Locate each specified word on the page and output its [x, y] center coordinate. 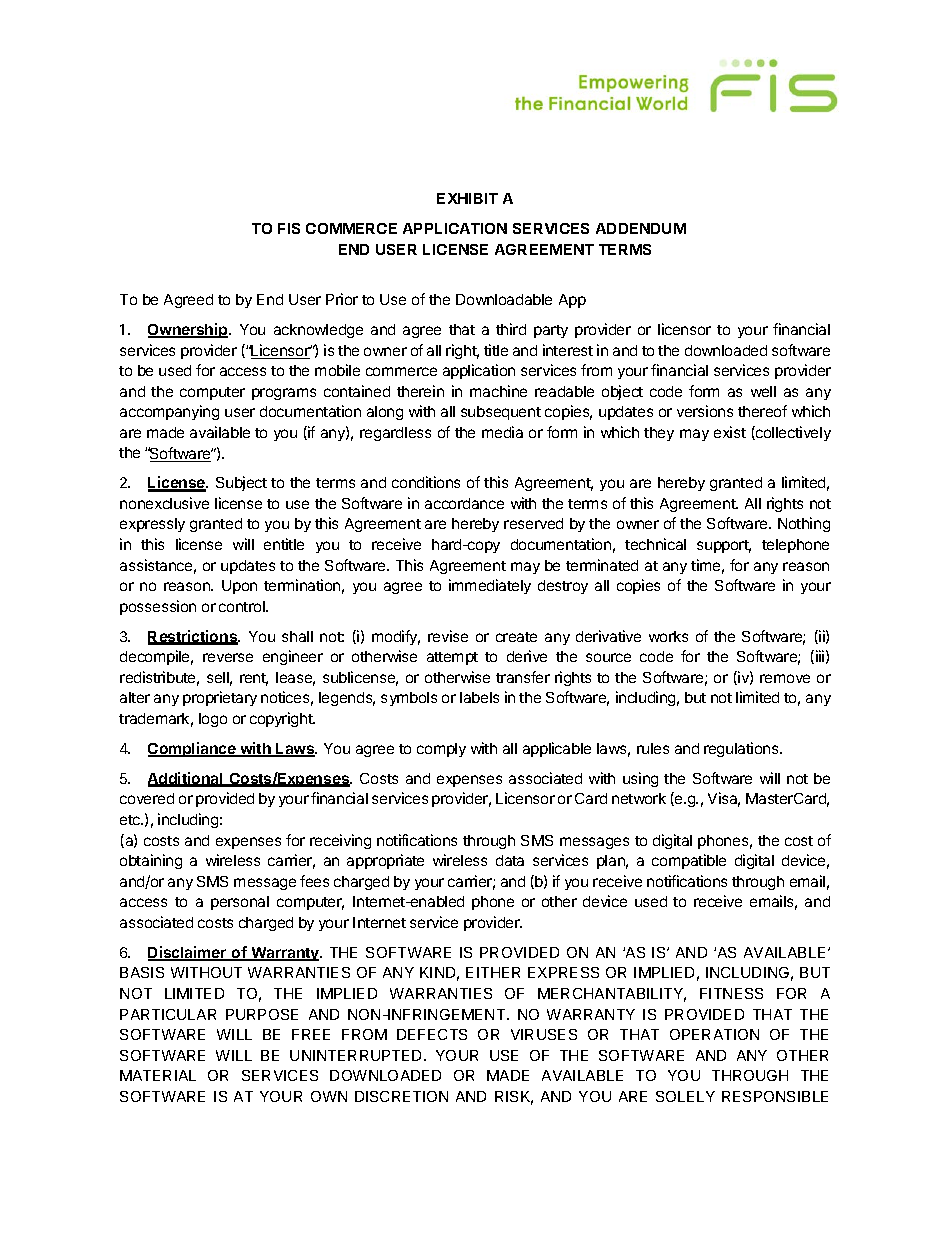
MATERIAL [158, 1075]
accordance [464, 503]
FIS [289, 228]
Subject [241, 483]
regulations [742, 749]
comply [441, 750]
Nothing [804, 524]
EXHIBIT [467, 198]
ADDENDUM [641, 228]
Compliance [193, 749]
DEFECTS [432, 1034]
